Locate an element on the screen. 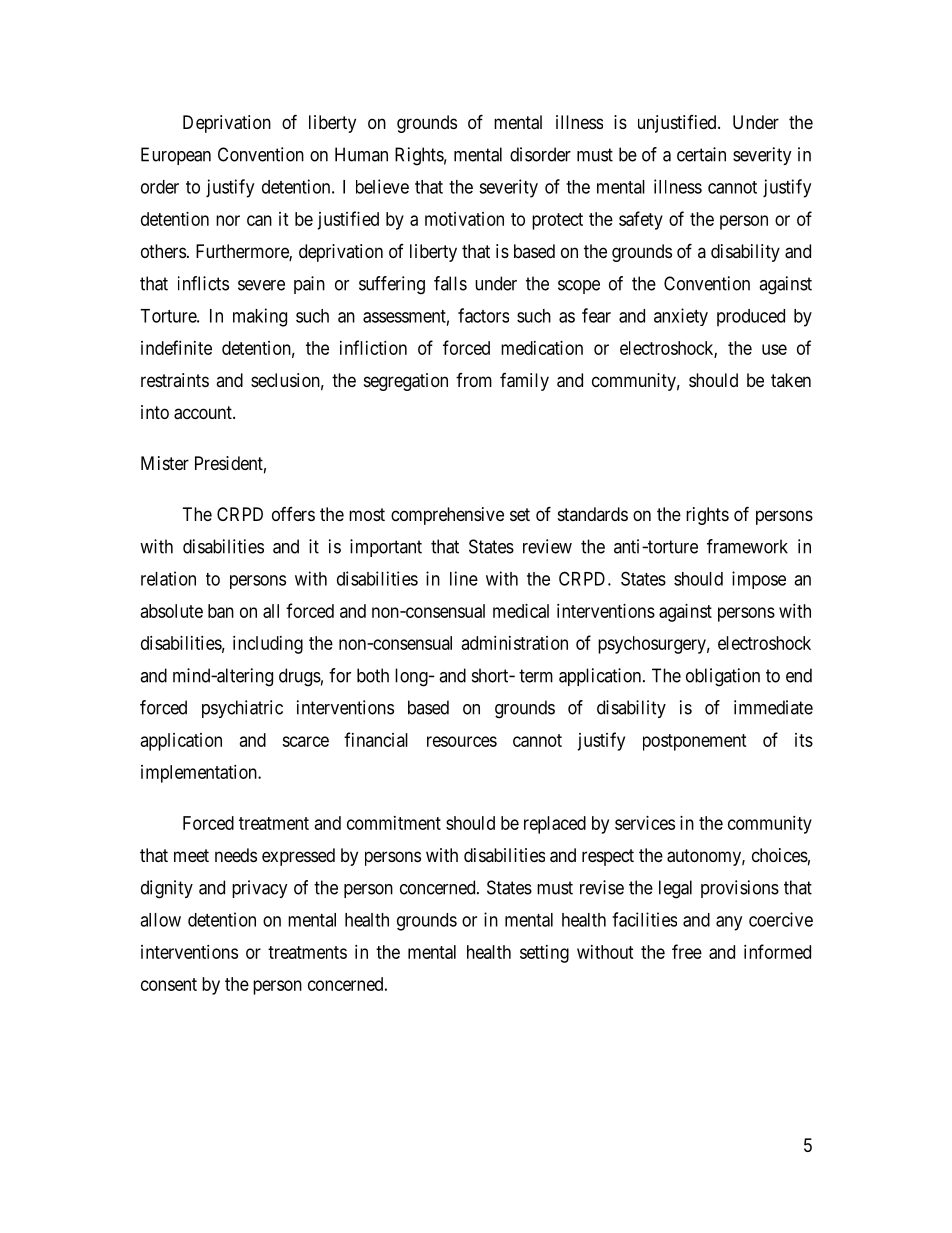 The width and height of the screenshot is (952, 1233). setting is located at coordinates (544, 954).
